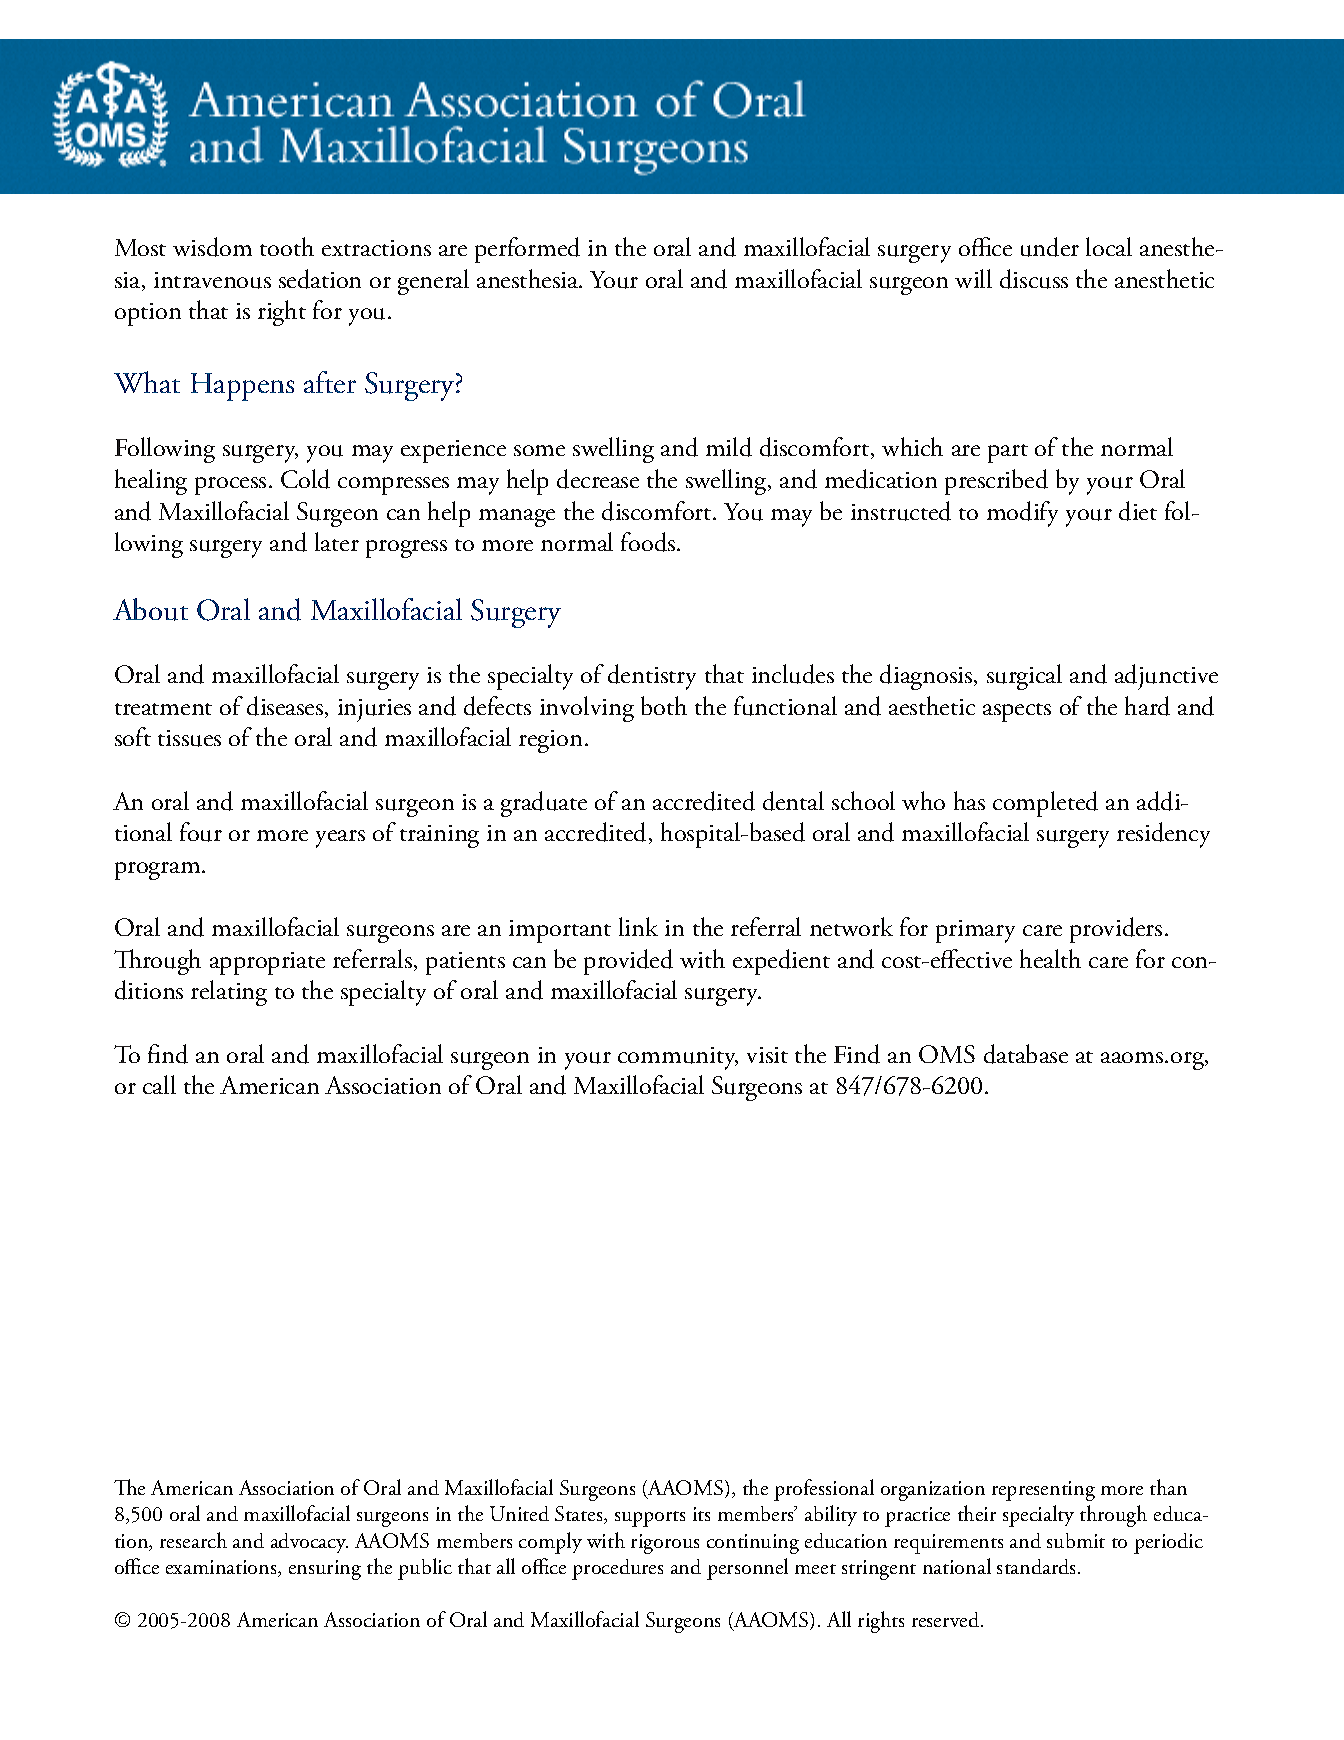  What do you see at coordinates (1026, 1054) in the screenshot?
I see `database` at bounding box center [1026, 1054].
